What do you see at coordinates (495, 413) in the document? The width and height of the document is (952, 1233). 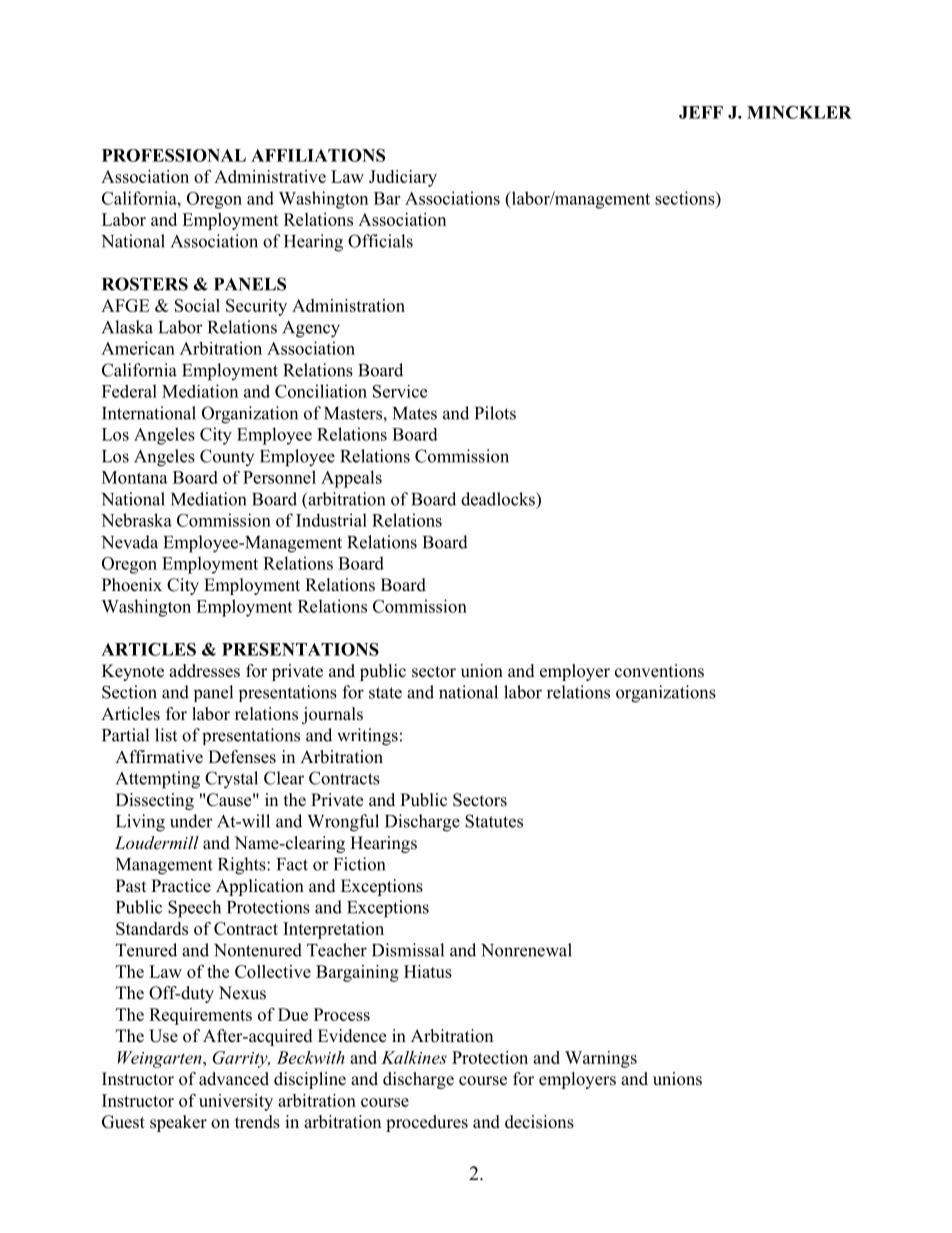 I see `Pilots` at bounding box center [495, 413].
